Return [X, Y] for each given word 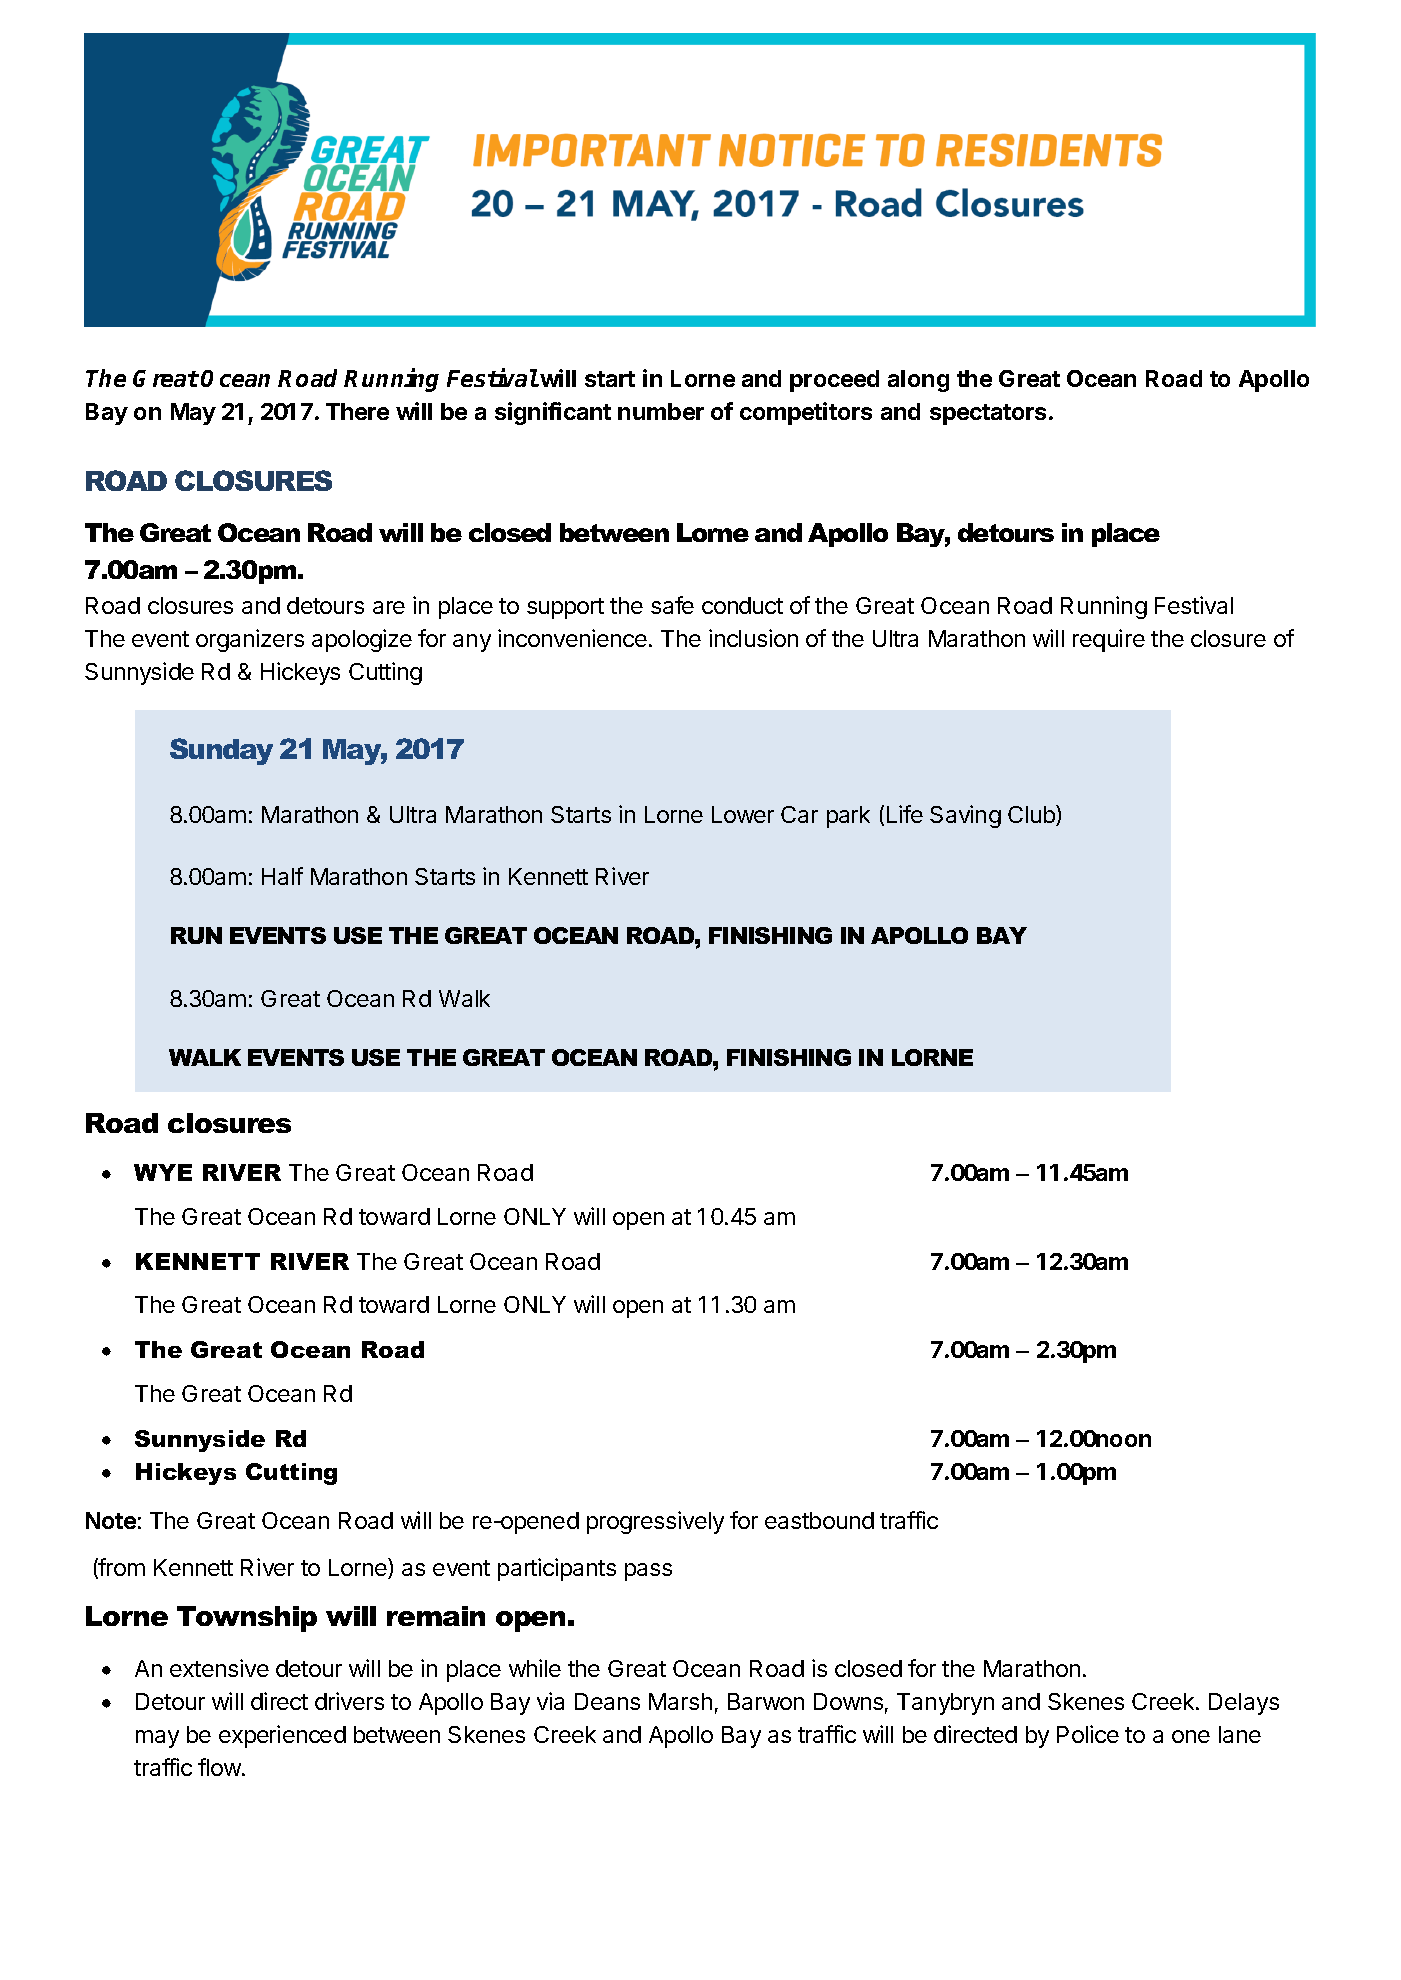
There [357, 411]
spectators [990, 414]
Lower [743, 814]
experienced [282, 1736]
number [661, 411]
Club [1032, 815]
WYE [163, 1172]
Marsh [680, 1701]
